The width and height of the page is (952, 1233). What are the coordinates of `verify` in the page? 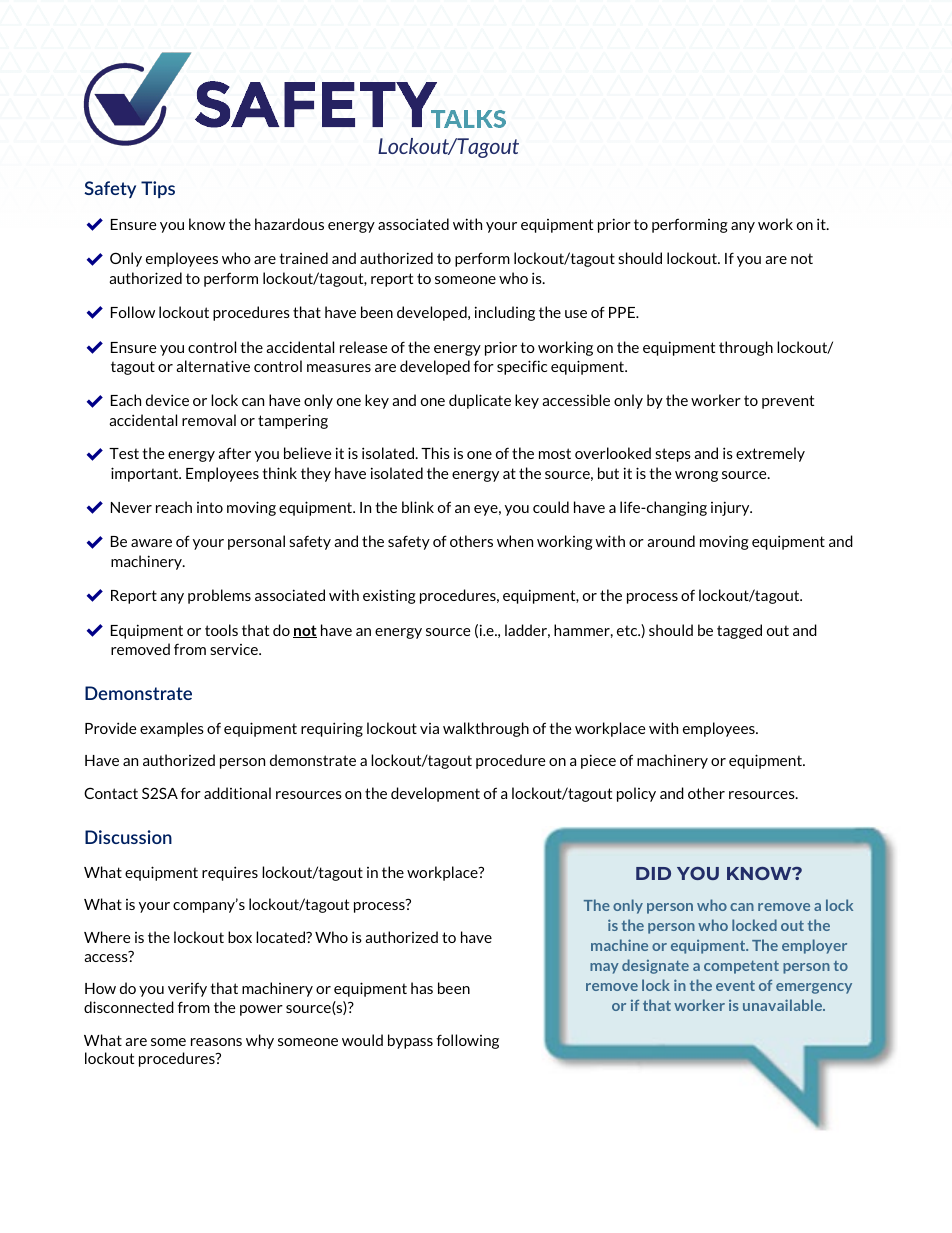 It's located at (187, 989).
